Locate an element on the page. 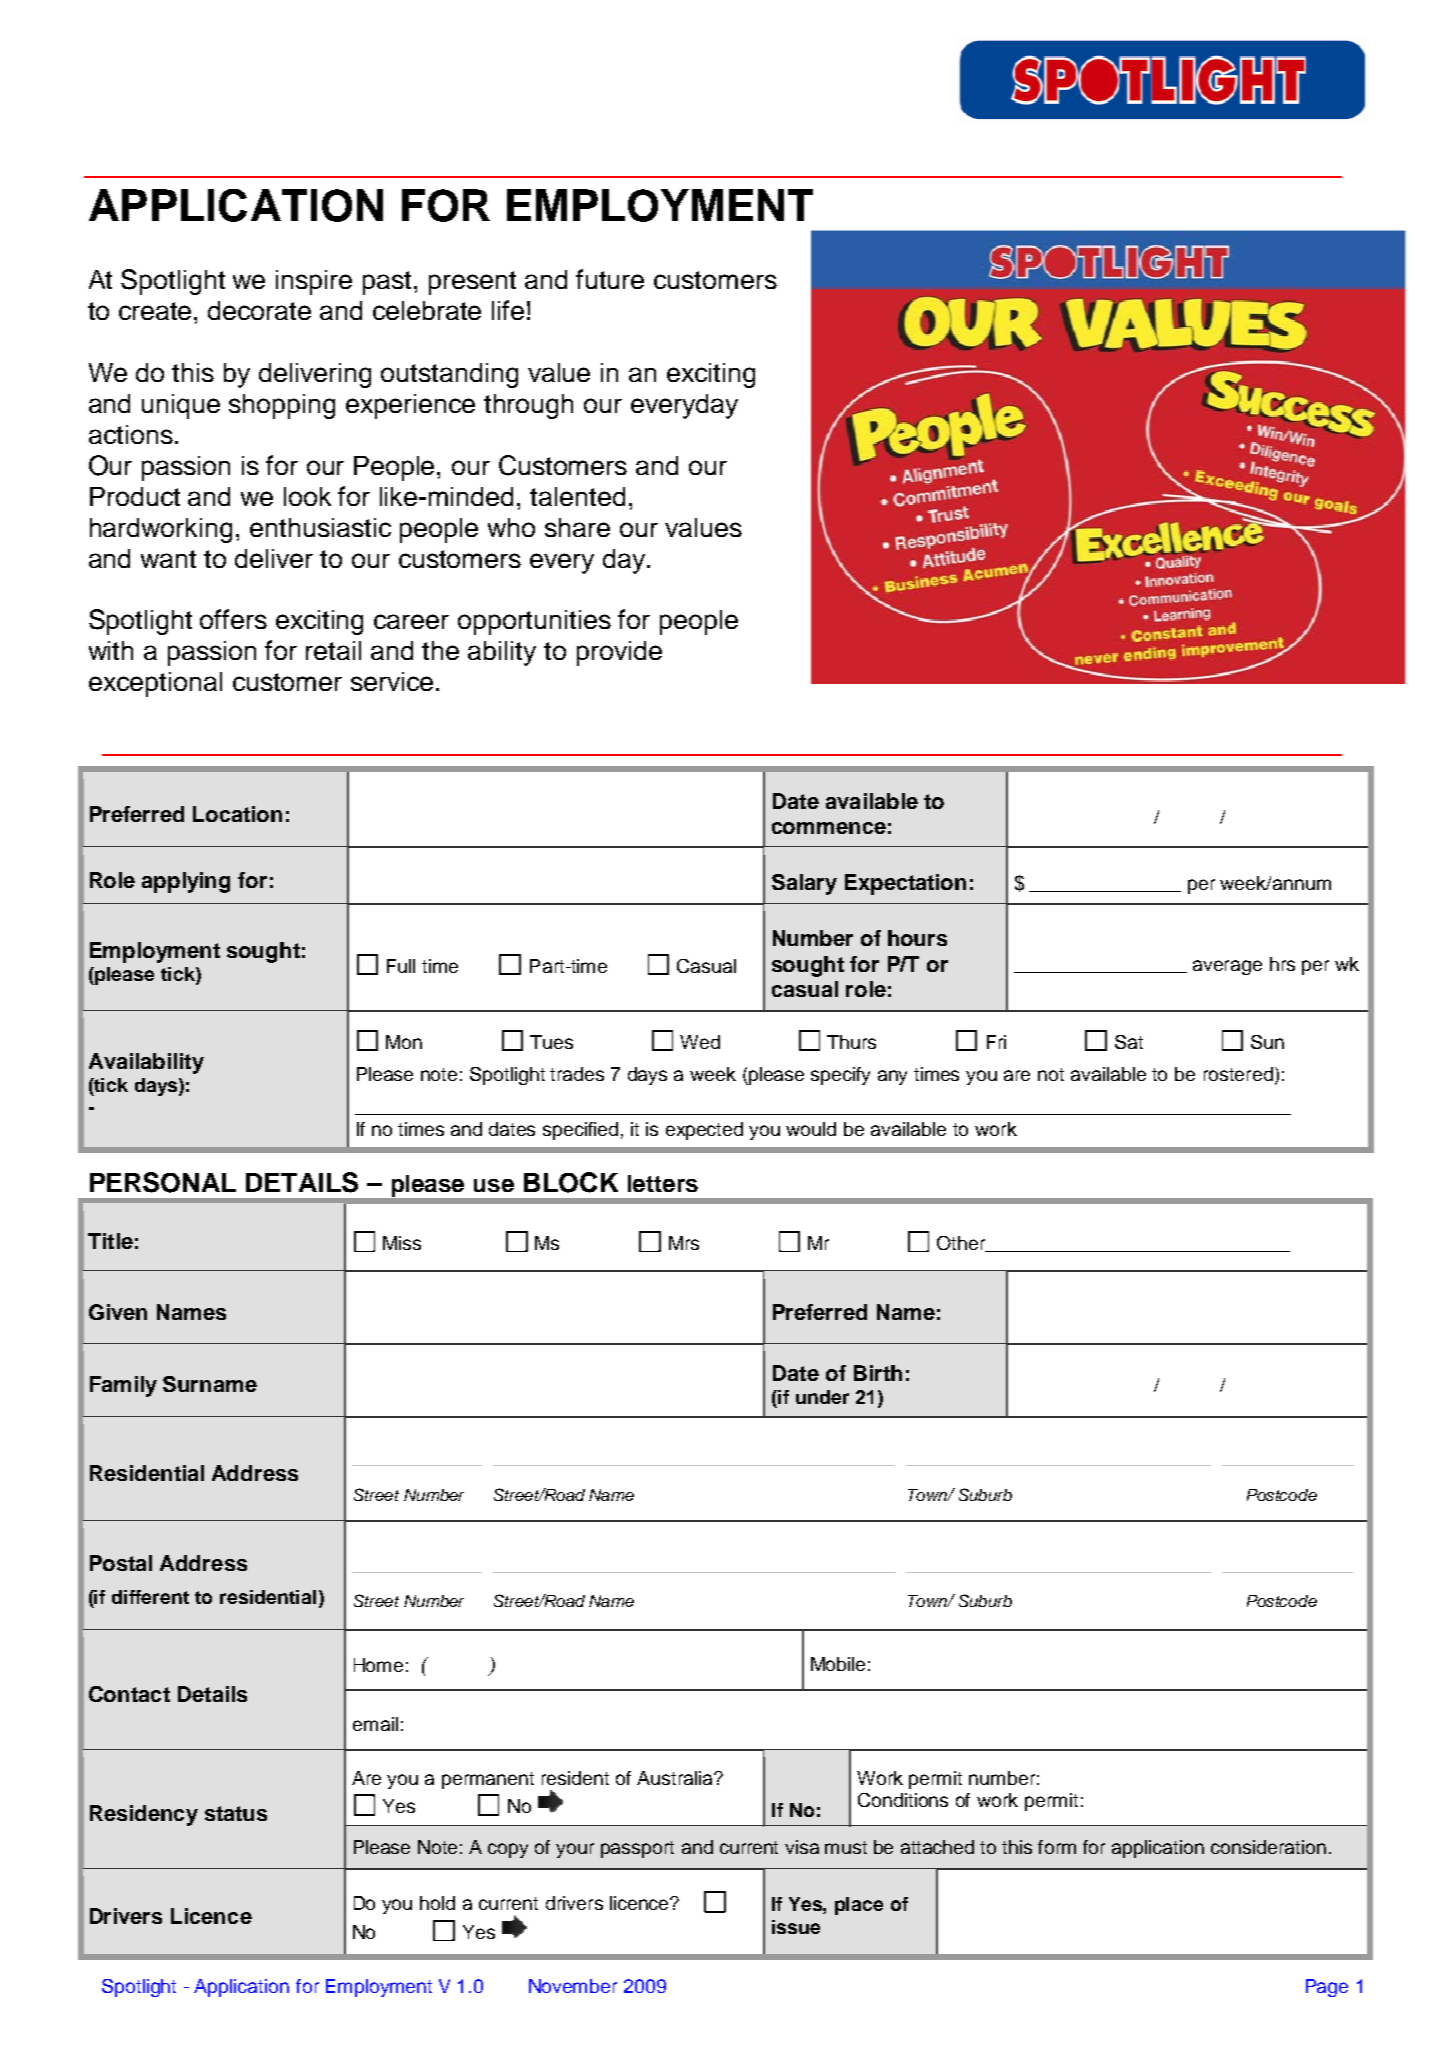 Image resolution: width=1455 pixels, height=2058 pixels. decorate is located at coordinates (259, 310).
